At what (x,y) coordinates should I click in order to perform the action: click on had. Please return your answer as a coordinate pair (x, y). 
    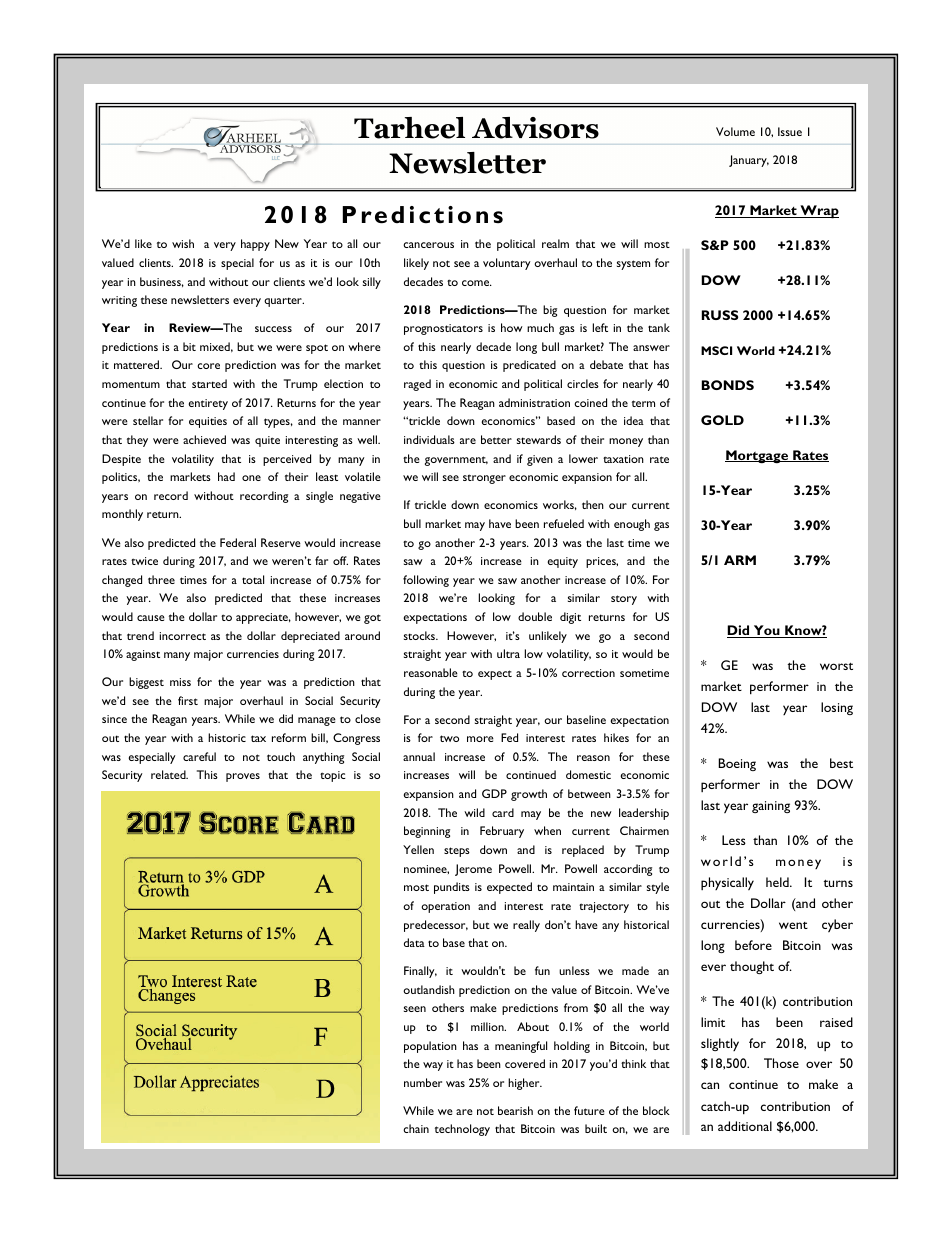
    Looking at the image, I should click on (226, 476).
